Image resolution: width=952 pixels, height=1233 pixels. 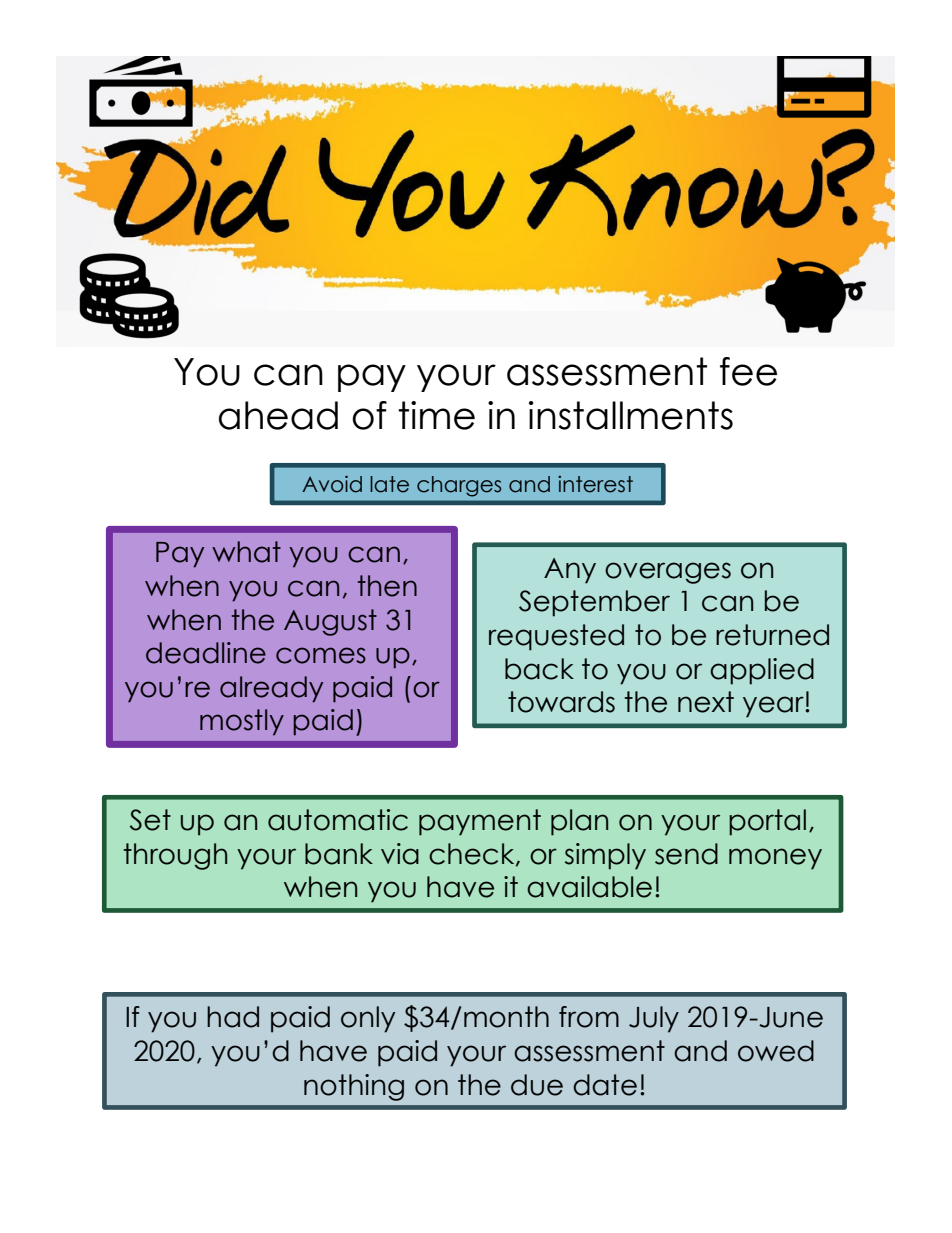 What do you see at coordinates (242, 722) in the screenshot?
I see `mostly` at bounding box center [242, 722].
